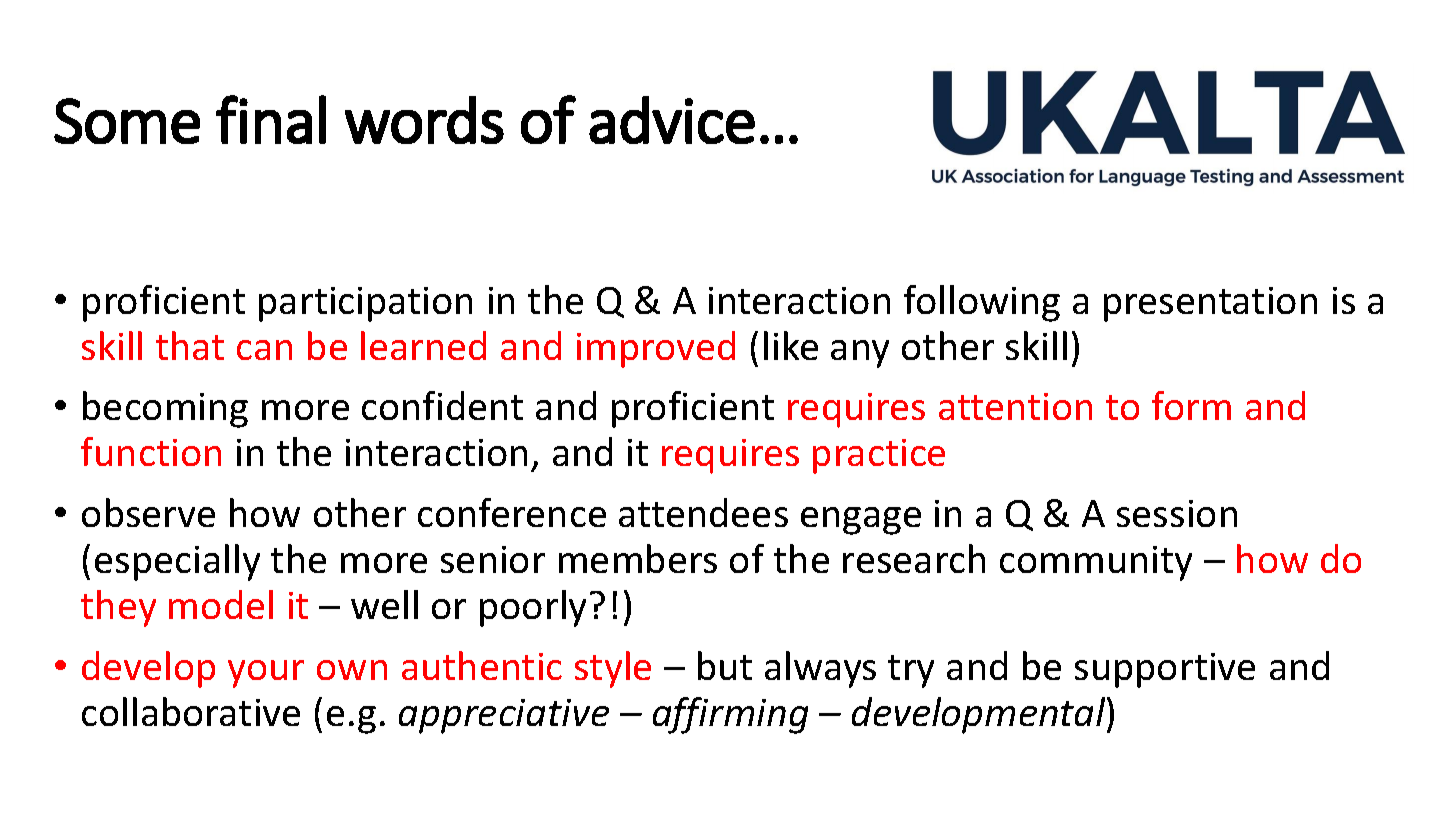 This screenshot has width=1456, height=819. What do you see at coordinates (442, 405) in the screenshot?
I see `confident` at bounding box center [442, 405].
